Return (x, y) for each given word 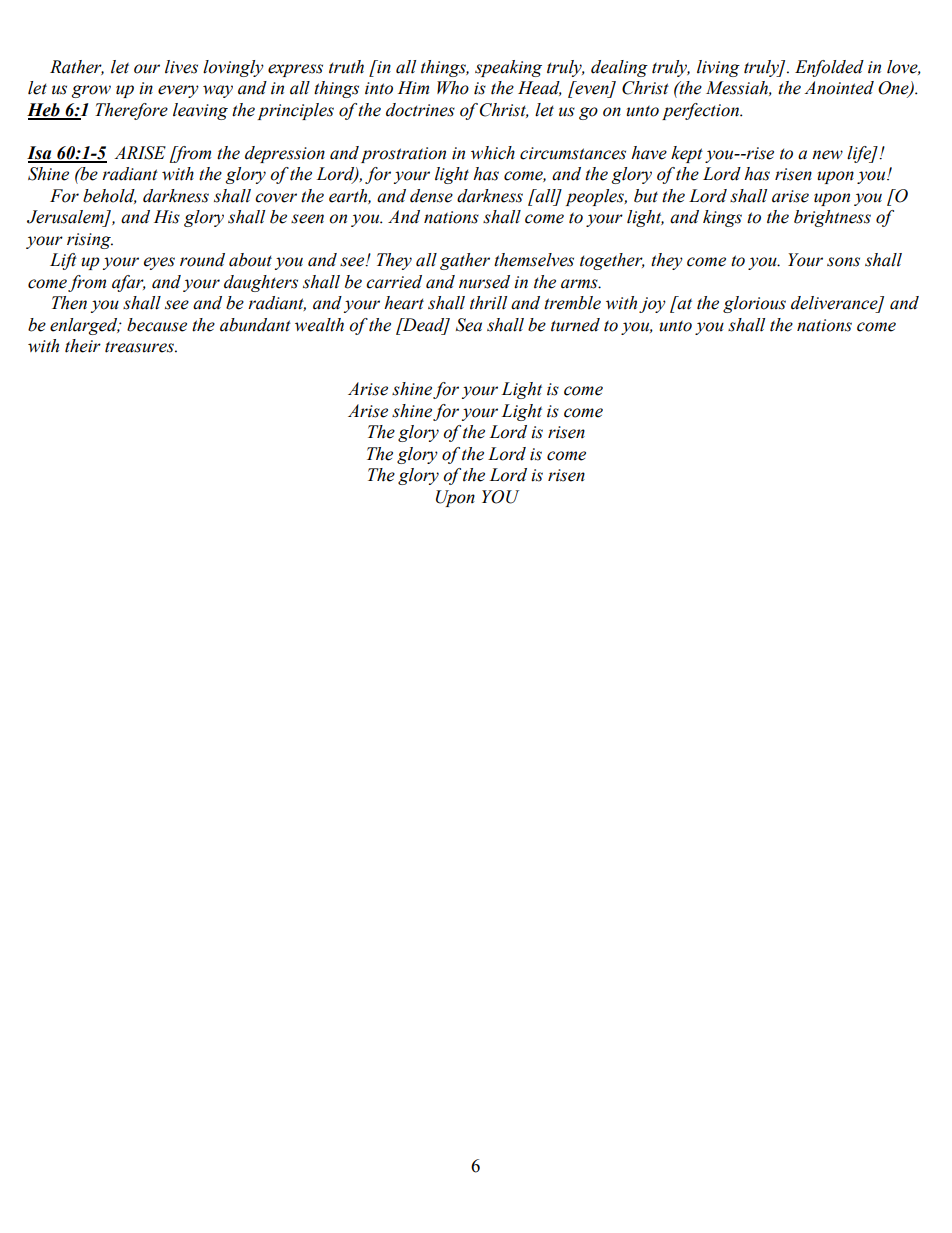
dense (431, 196)
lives (181, 67)
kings (722, 218)
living (718, 68)
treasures (140, 347)
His (167, 217)
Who (453, 88)
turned (575, 325)
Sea (469, 325)
